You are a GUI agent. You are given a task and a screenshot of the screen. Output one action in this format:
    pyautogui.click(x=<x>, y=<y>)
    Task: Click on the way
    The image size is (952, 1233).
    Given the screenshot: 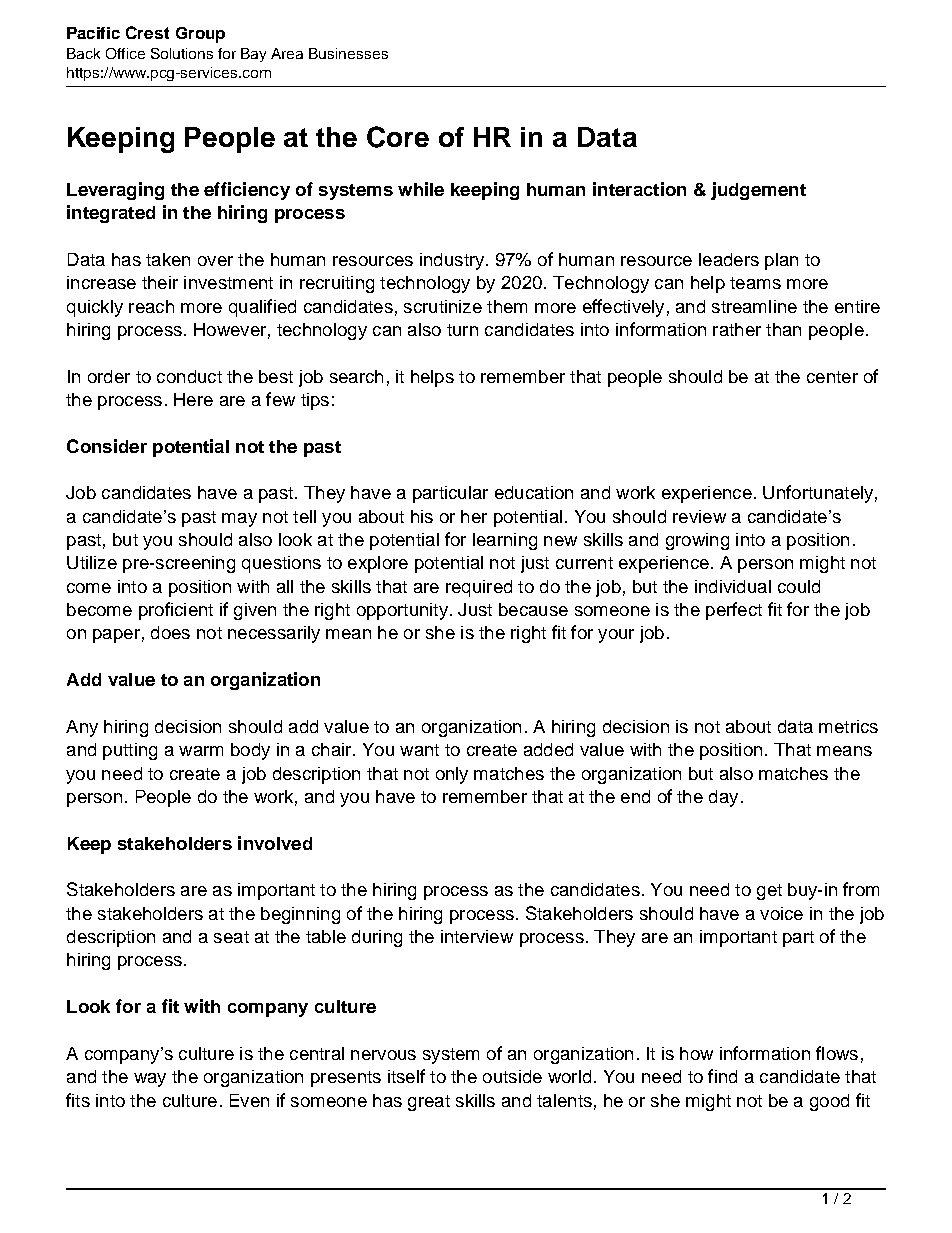 What is the action you would take?
    pyautogui.click(x=150, y=1080)
